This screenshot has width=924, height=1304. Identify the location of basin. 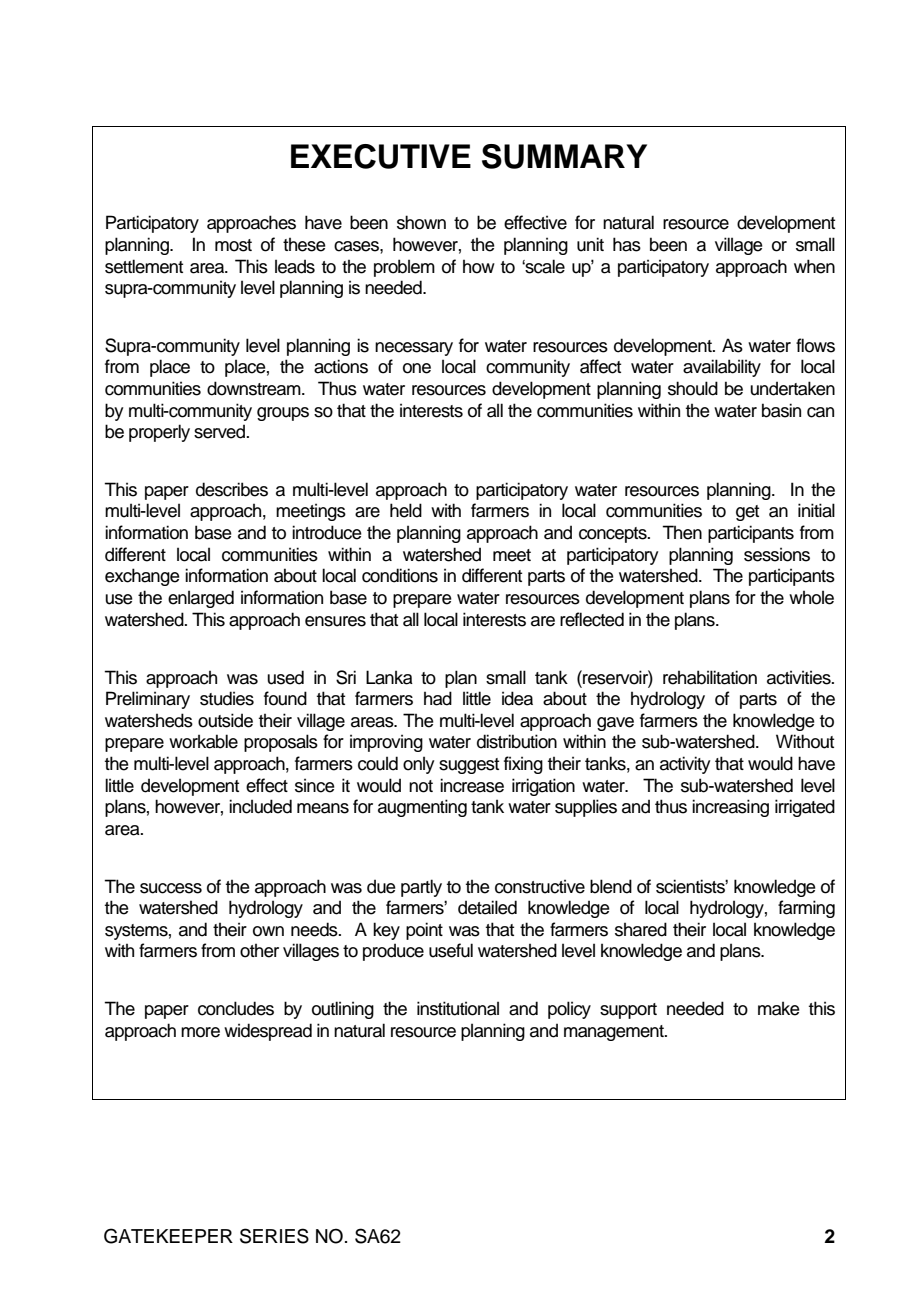
(781, 410).
